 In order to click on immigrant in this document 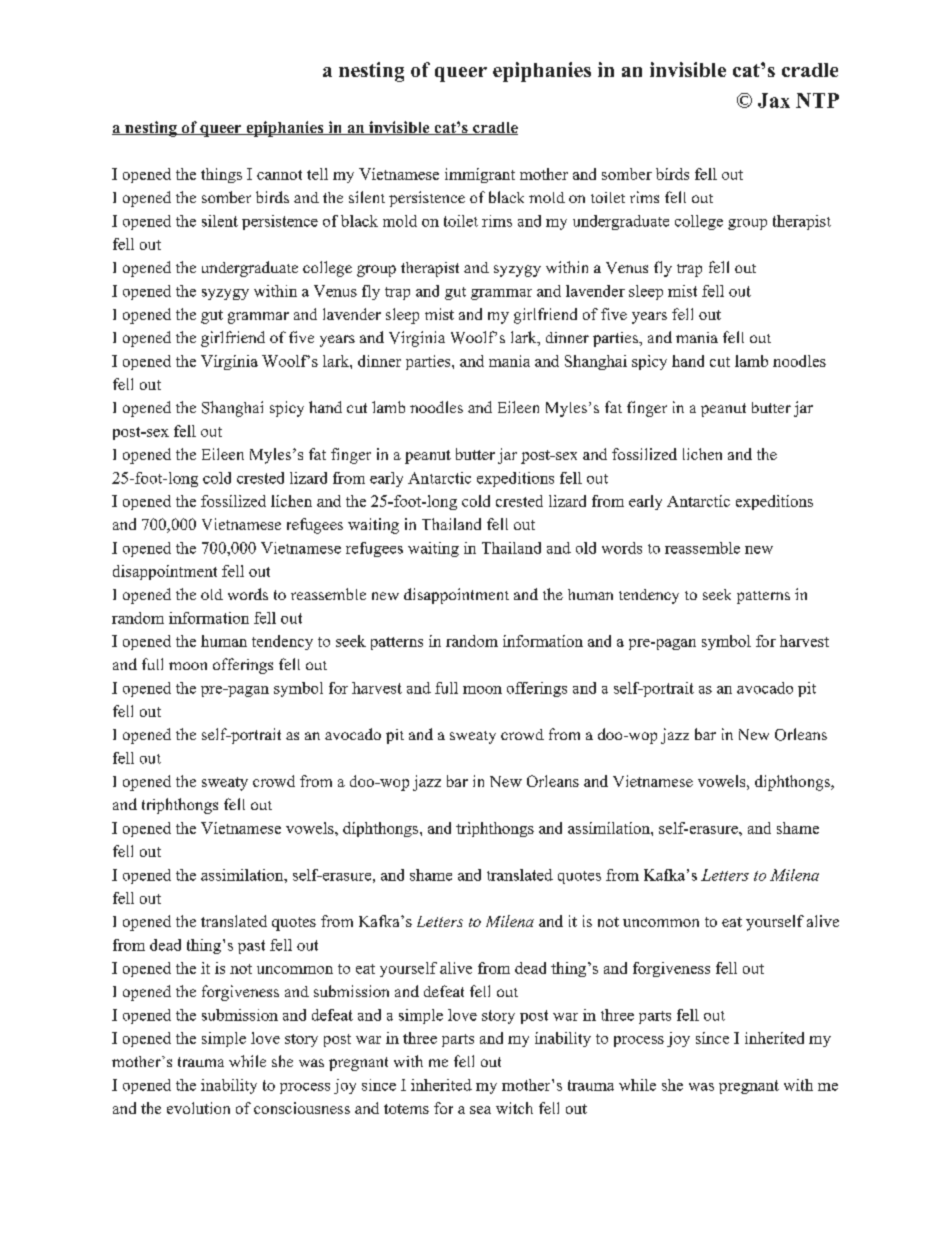, I will do `click(480, 175)`.
